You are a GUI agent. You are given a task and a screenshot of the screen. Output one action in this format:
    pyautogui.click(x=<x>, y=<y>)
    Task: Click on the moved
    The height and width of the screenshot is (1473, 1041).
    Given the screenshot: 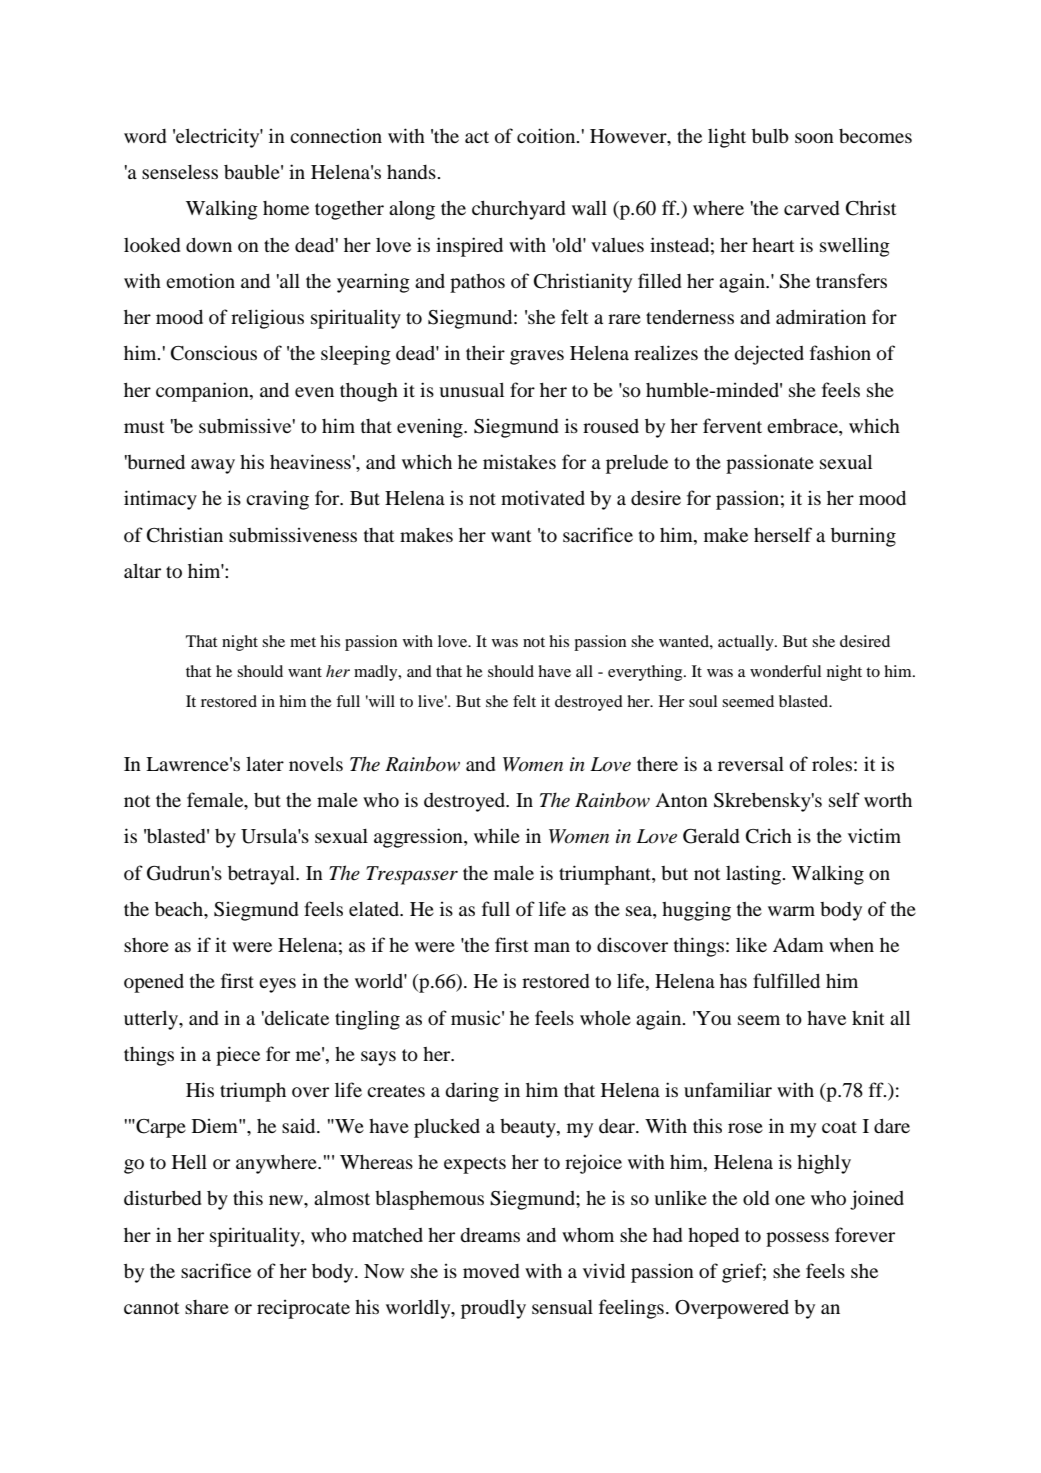 What is the action you would take?
    pyautogui.click(x=491, y=1271)
